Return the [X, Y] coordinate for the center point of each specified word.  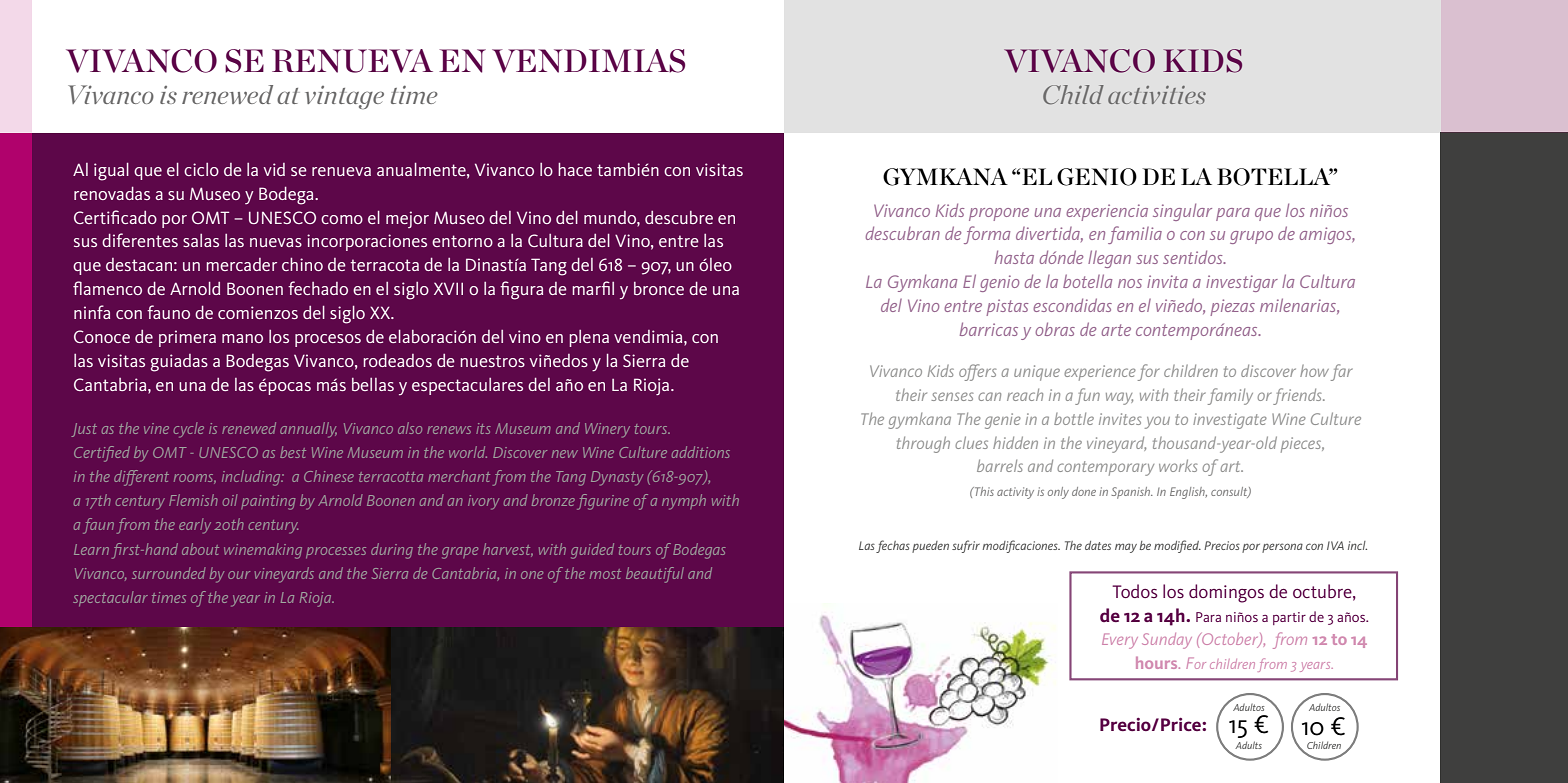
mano [242, 338]
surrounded [169, 573]
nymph [684, 502]
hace [575, 169]
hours [1158, 663]
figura [521, 290]
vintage [344, 97]
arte [1116, 330]
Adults [1248, 745]
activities [1157, 95]
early [195, 526]
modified [1177, 546]
